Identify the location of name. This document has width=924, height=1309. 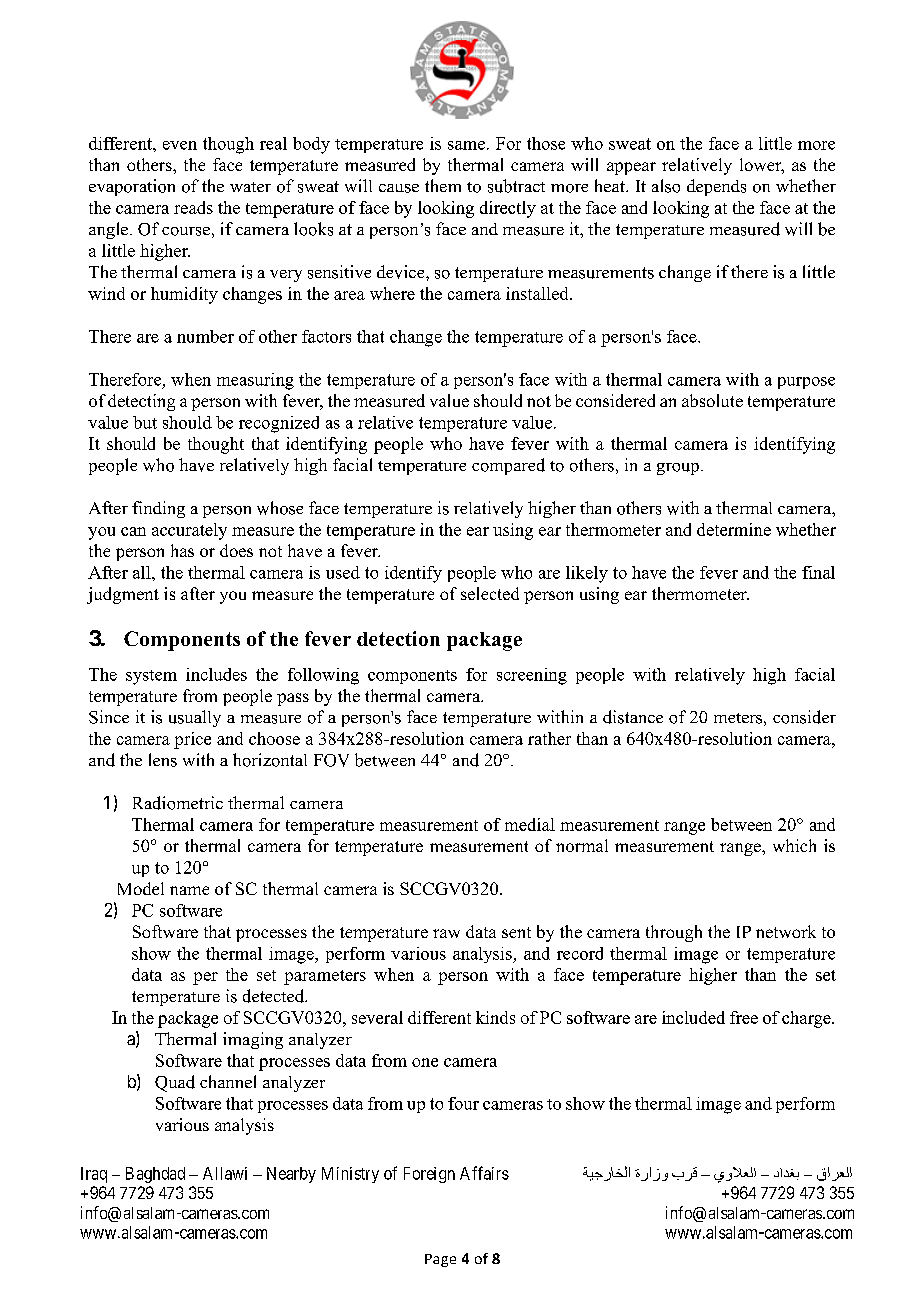
(189, 890).
